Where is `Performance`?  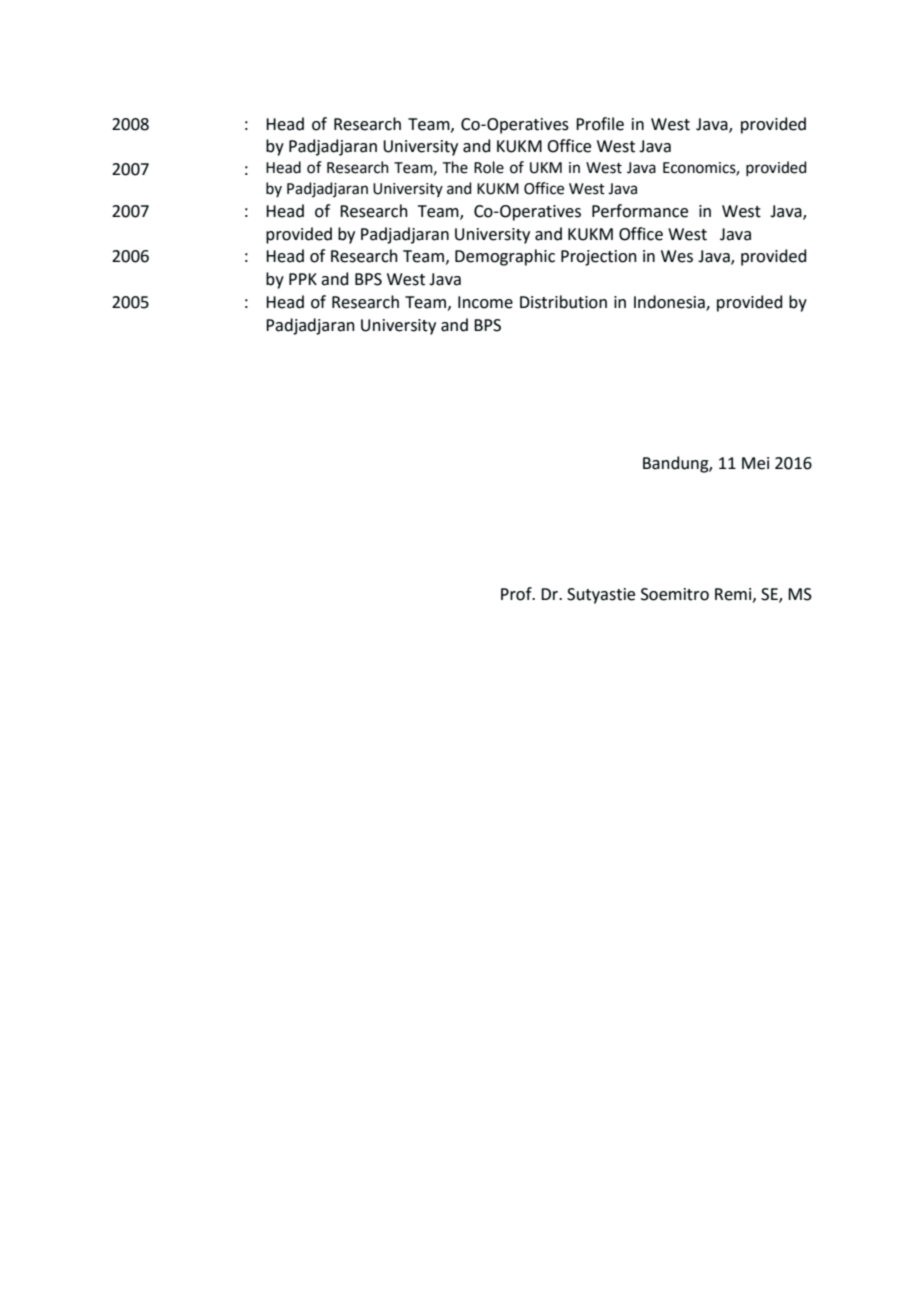
Performance is located at coordinates (640, 211).
